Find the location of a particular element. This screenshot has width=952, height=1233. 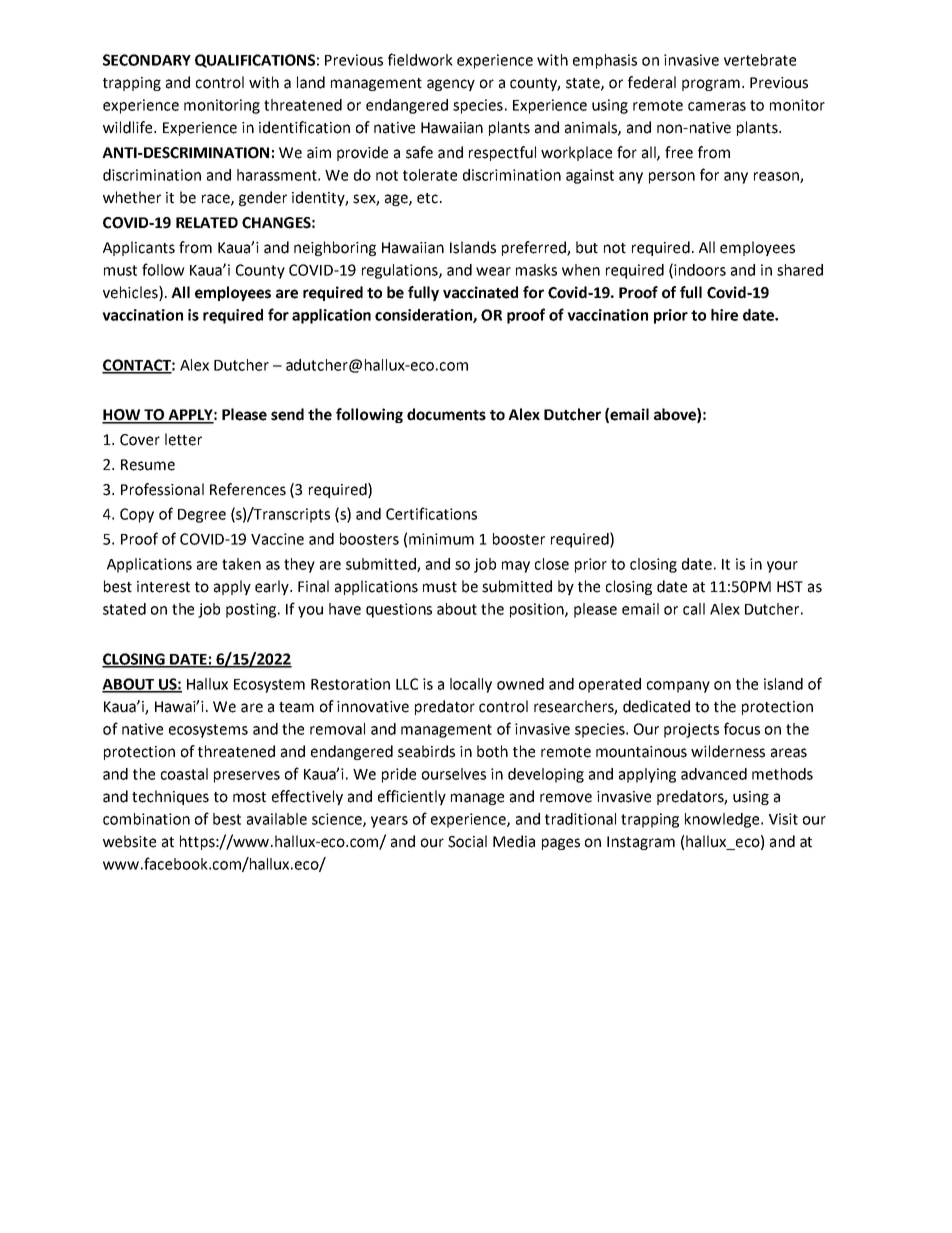

company is located at coordinates (678, 687).
